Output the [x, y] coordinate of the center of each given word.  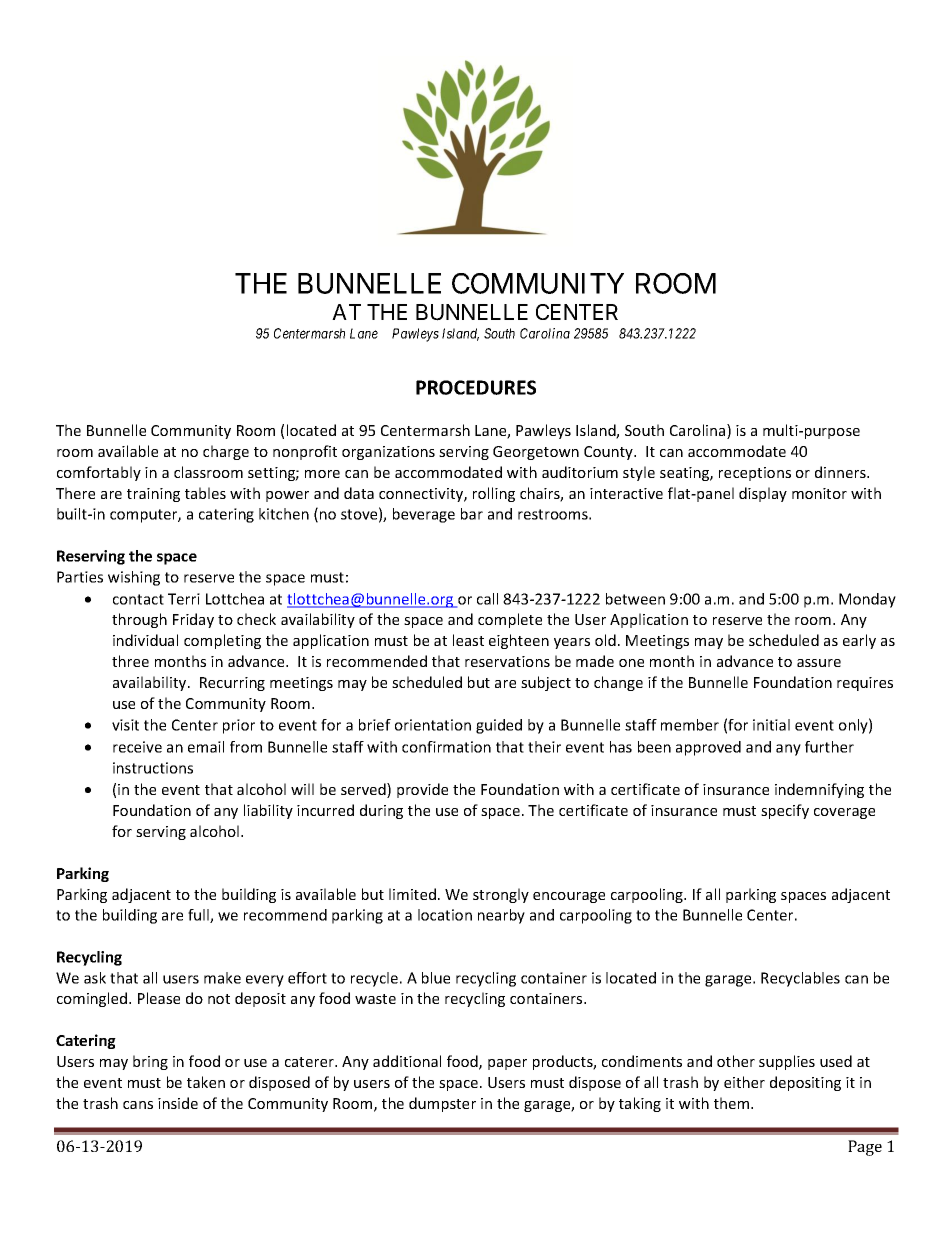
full [199, 916]
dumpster [442, 1104]
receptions [755, 474]
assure [819, 663]
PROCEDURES [476, 387]
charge [226, 452]
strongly [501, 895]
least [468, 640]
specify [785, 811]
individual [145, 640]
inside [178, 1103]
